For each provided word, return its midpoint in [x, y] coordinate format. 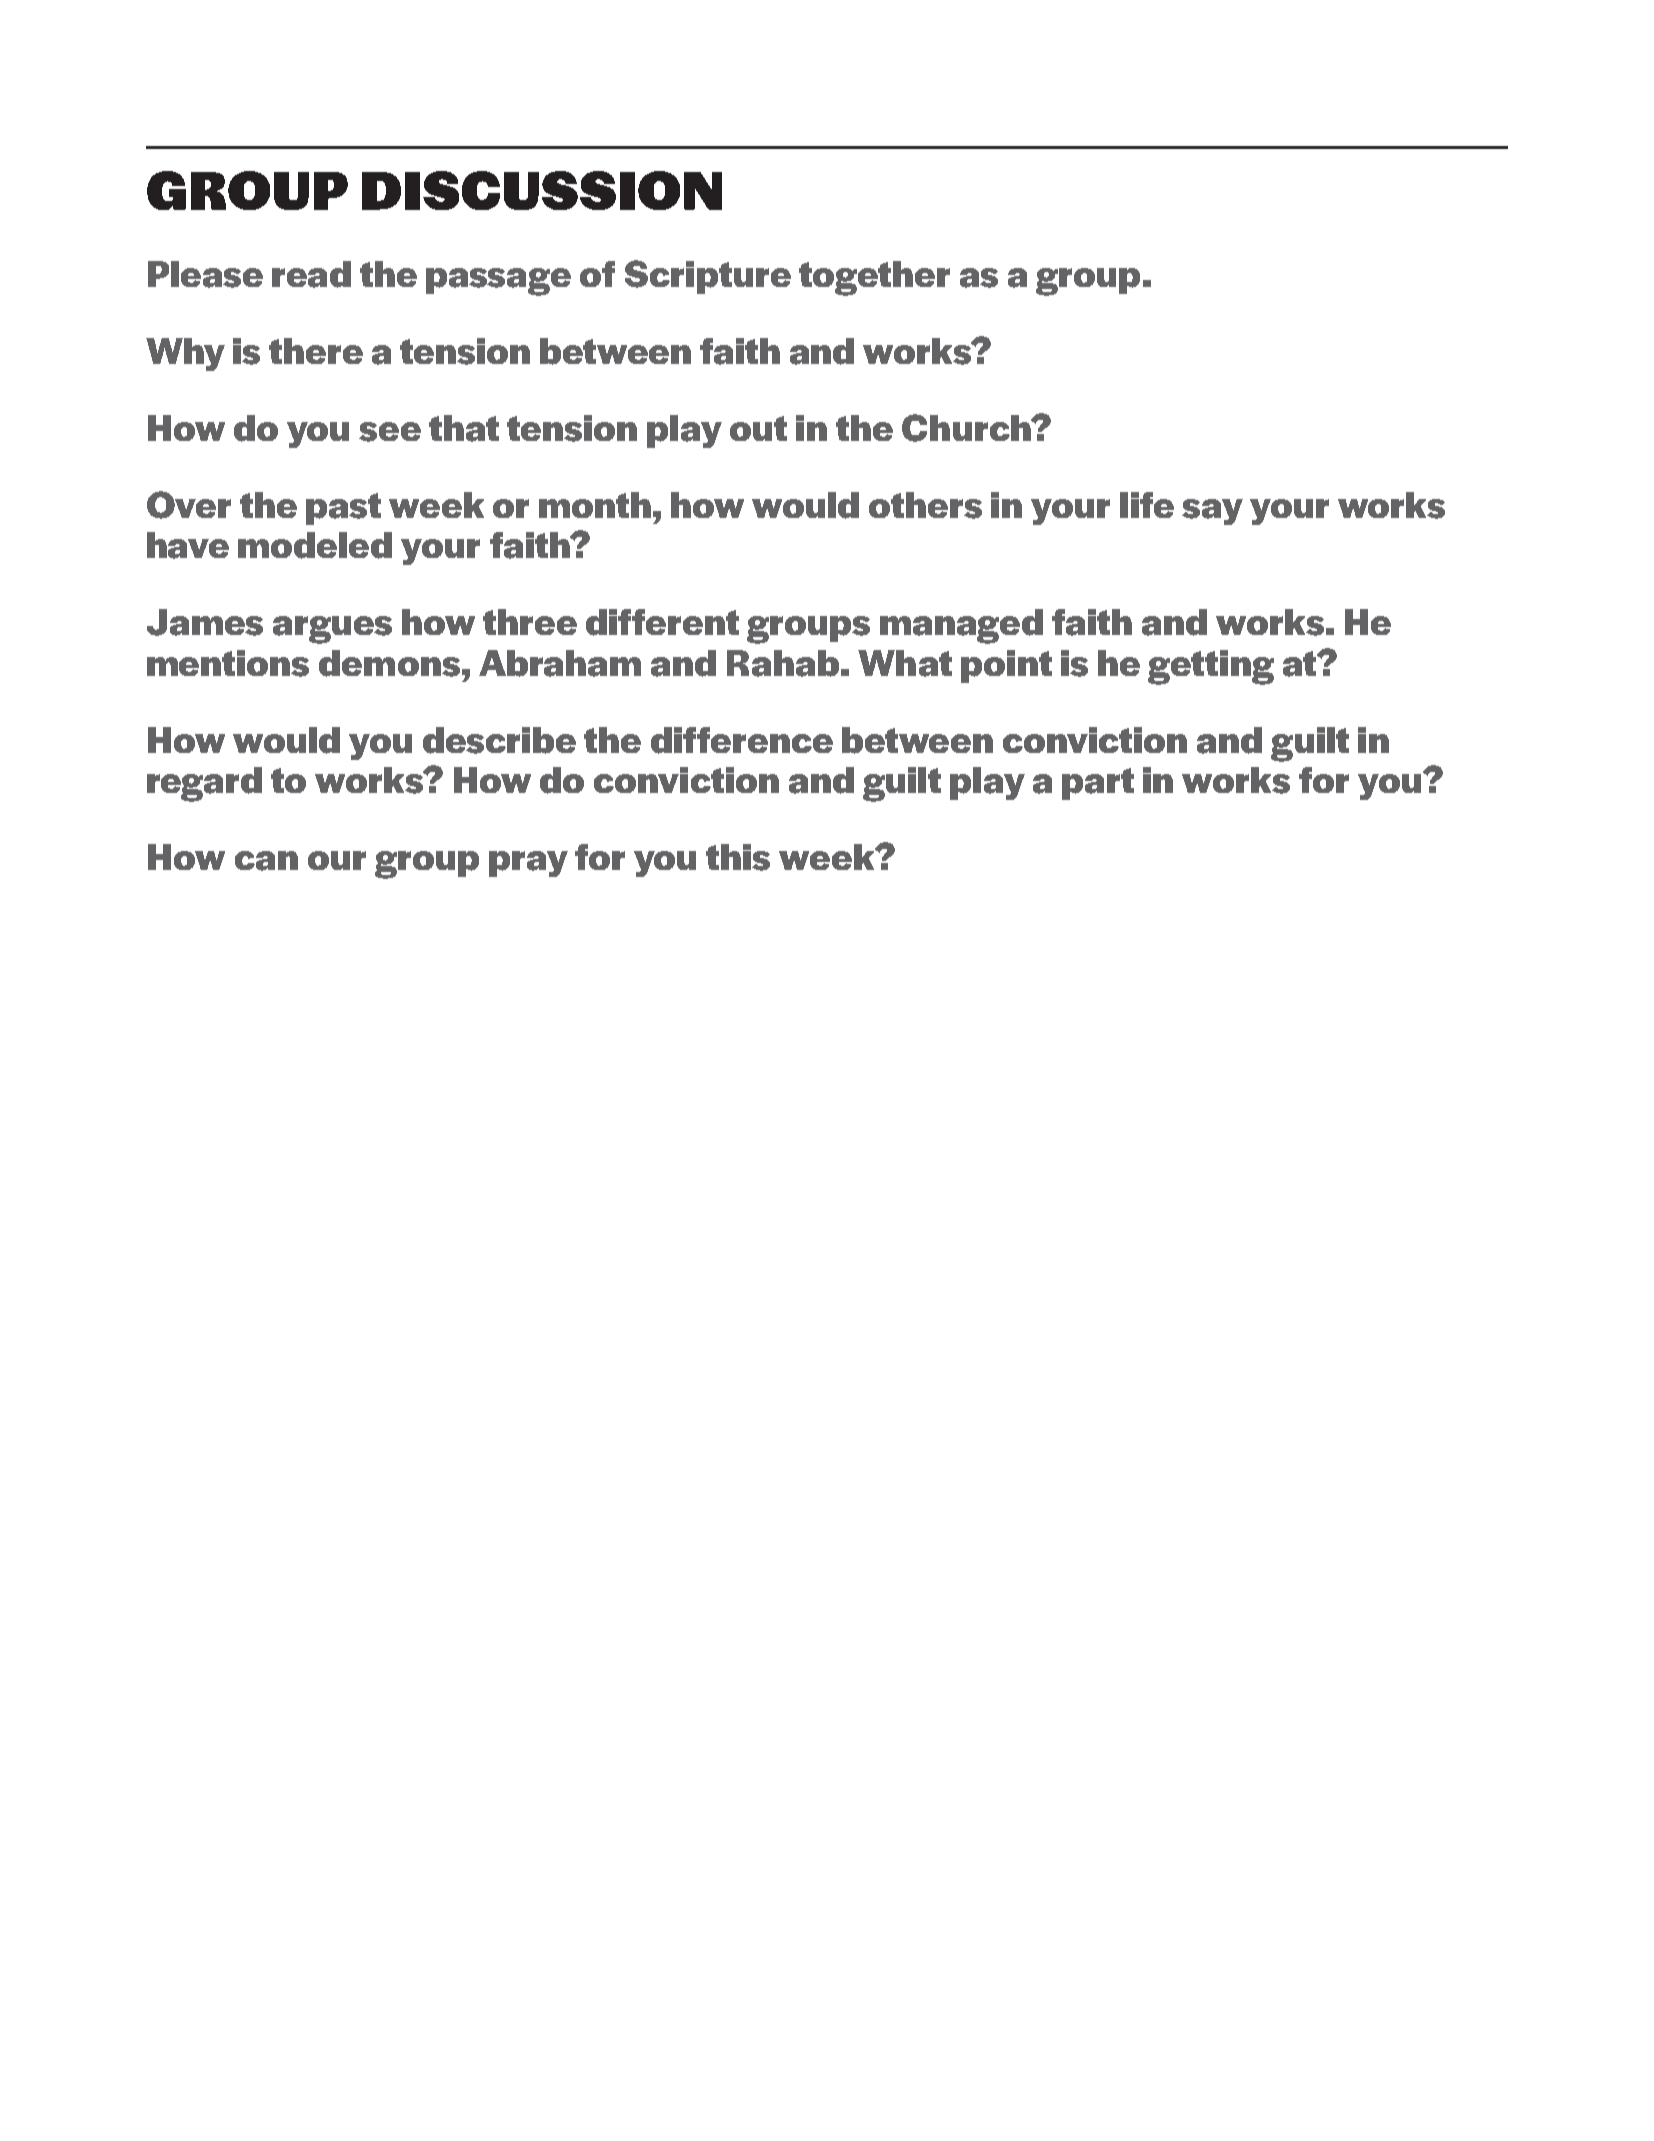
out [758, 428]
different [662, 622]
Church [967, 428]
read [311, 274]
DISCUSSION [542, 190]
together [874, 278]
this [738, 857]
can [266, 861]
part [1098, 784]
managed [961, 626]
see [390, 432]
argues [332, 630]
